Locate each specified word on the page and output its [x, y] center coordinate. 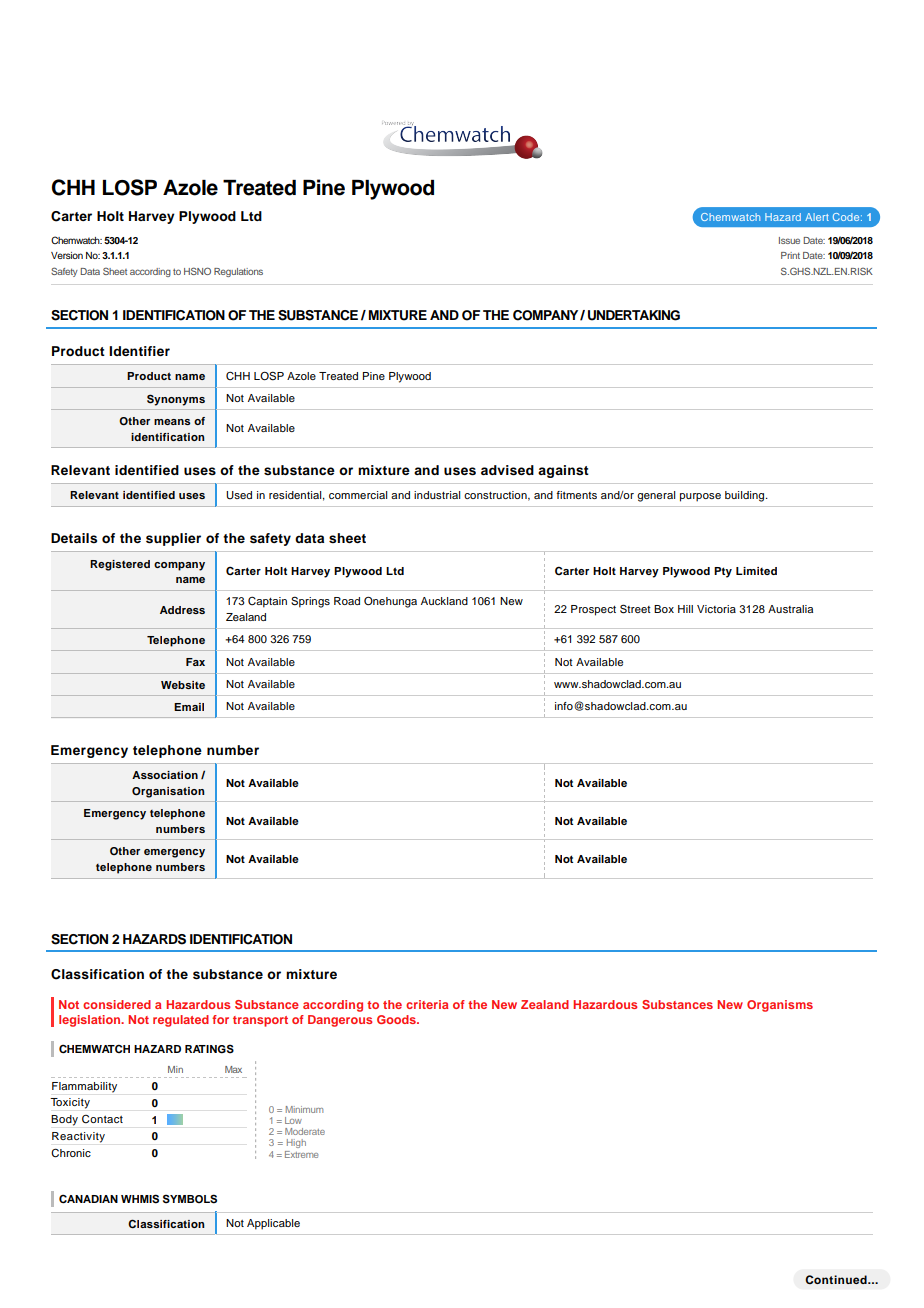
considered [117, 1004]
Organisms [780, 1006]
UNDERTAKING [634, 315]
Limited [756, 571]
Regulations [238, 272]
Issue [789, 240]
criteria [427, 1004]
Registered [120, 565]
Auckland [444, 601]
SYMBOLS [190, 1199]
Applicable [273, 1224]
